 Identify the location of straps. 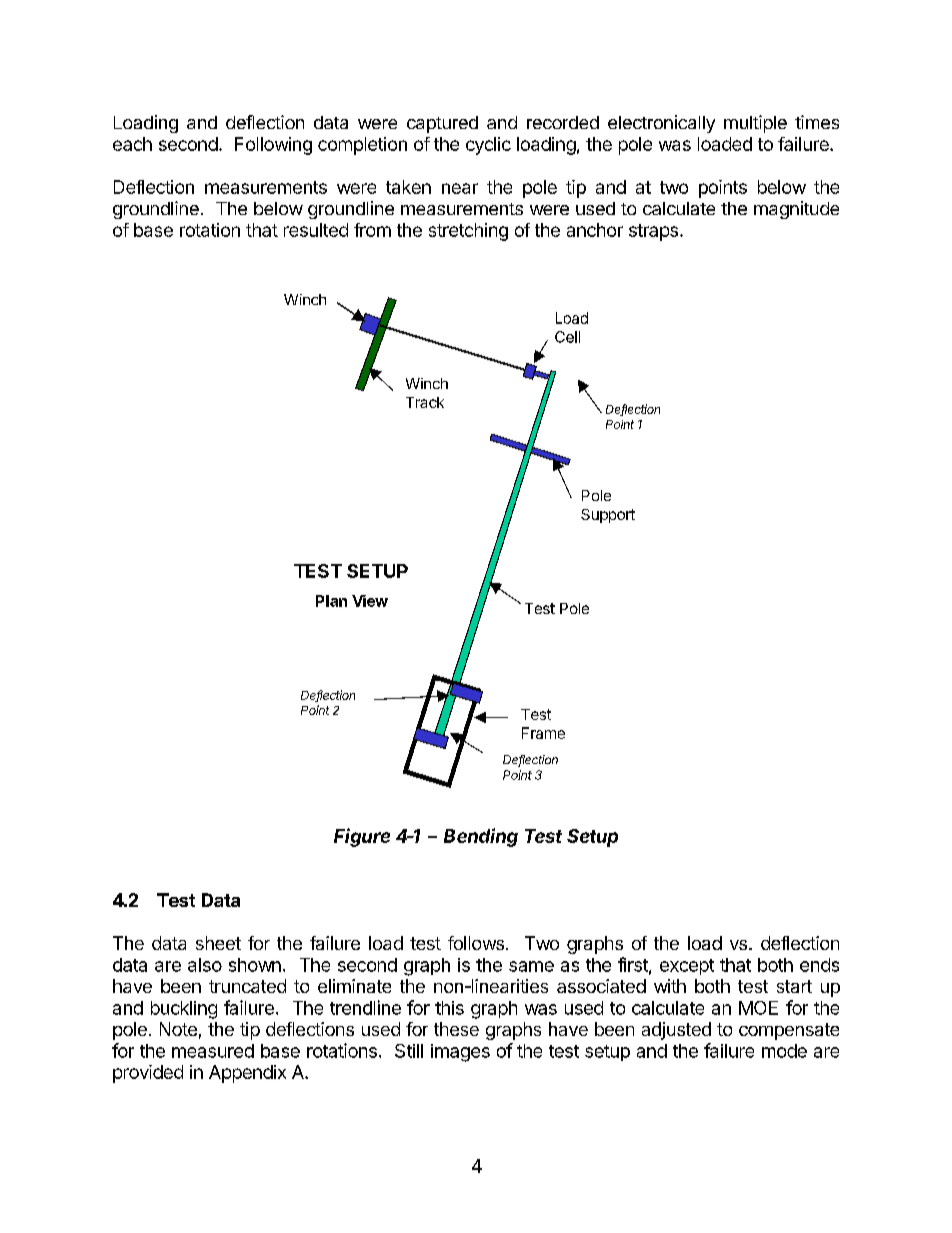
(653, 232).
